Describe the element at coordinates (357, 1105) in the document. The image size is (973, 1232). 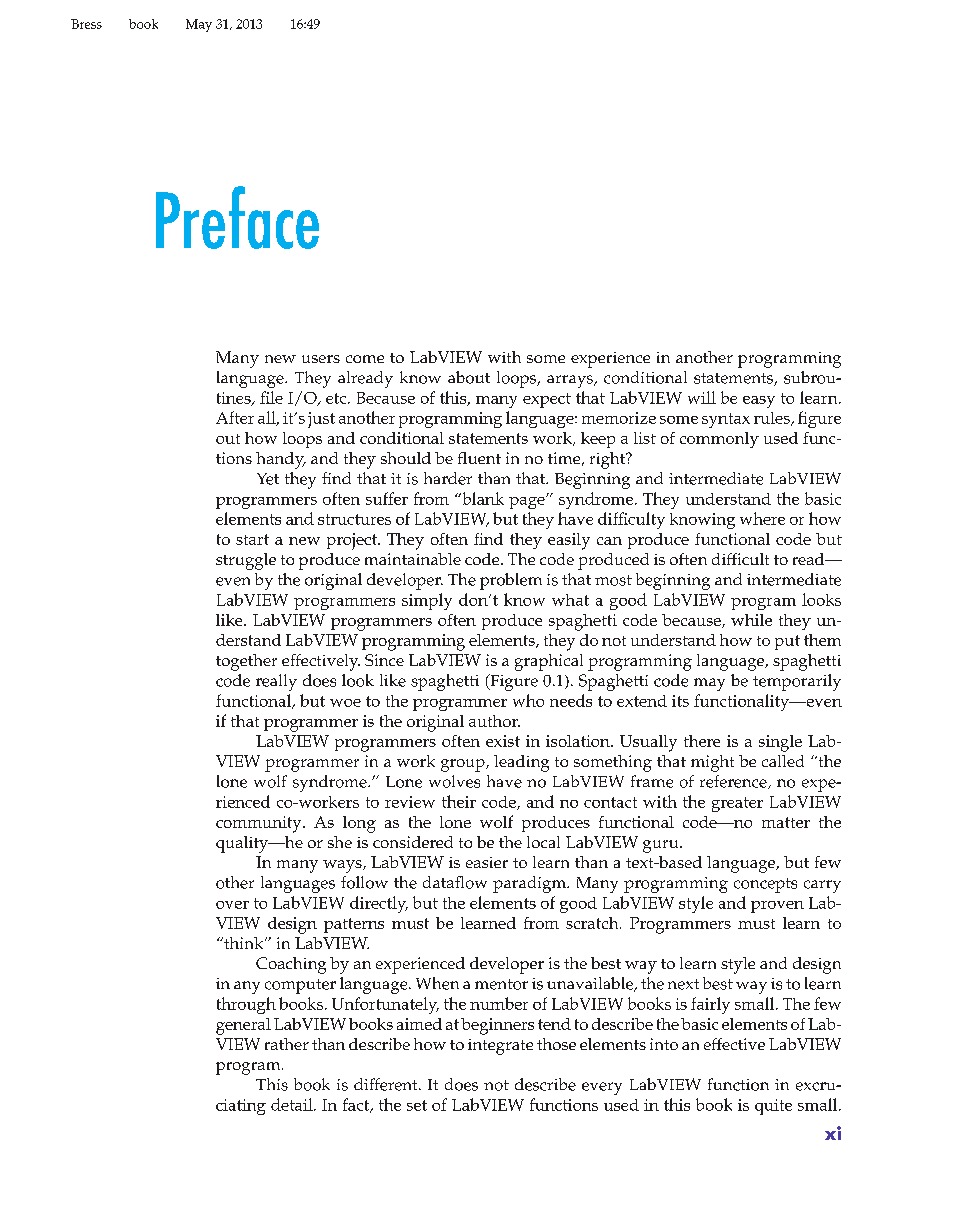
I see `fact` at that location.
